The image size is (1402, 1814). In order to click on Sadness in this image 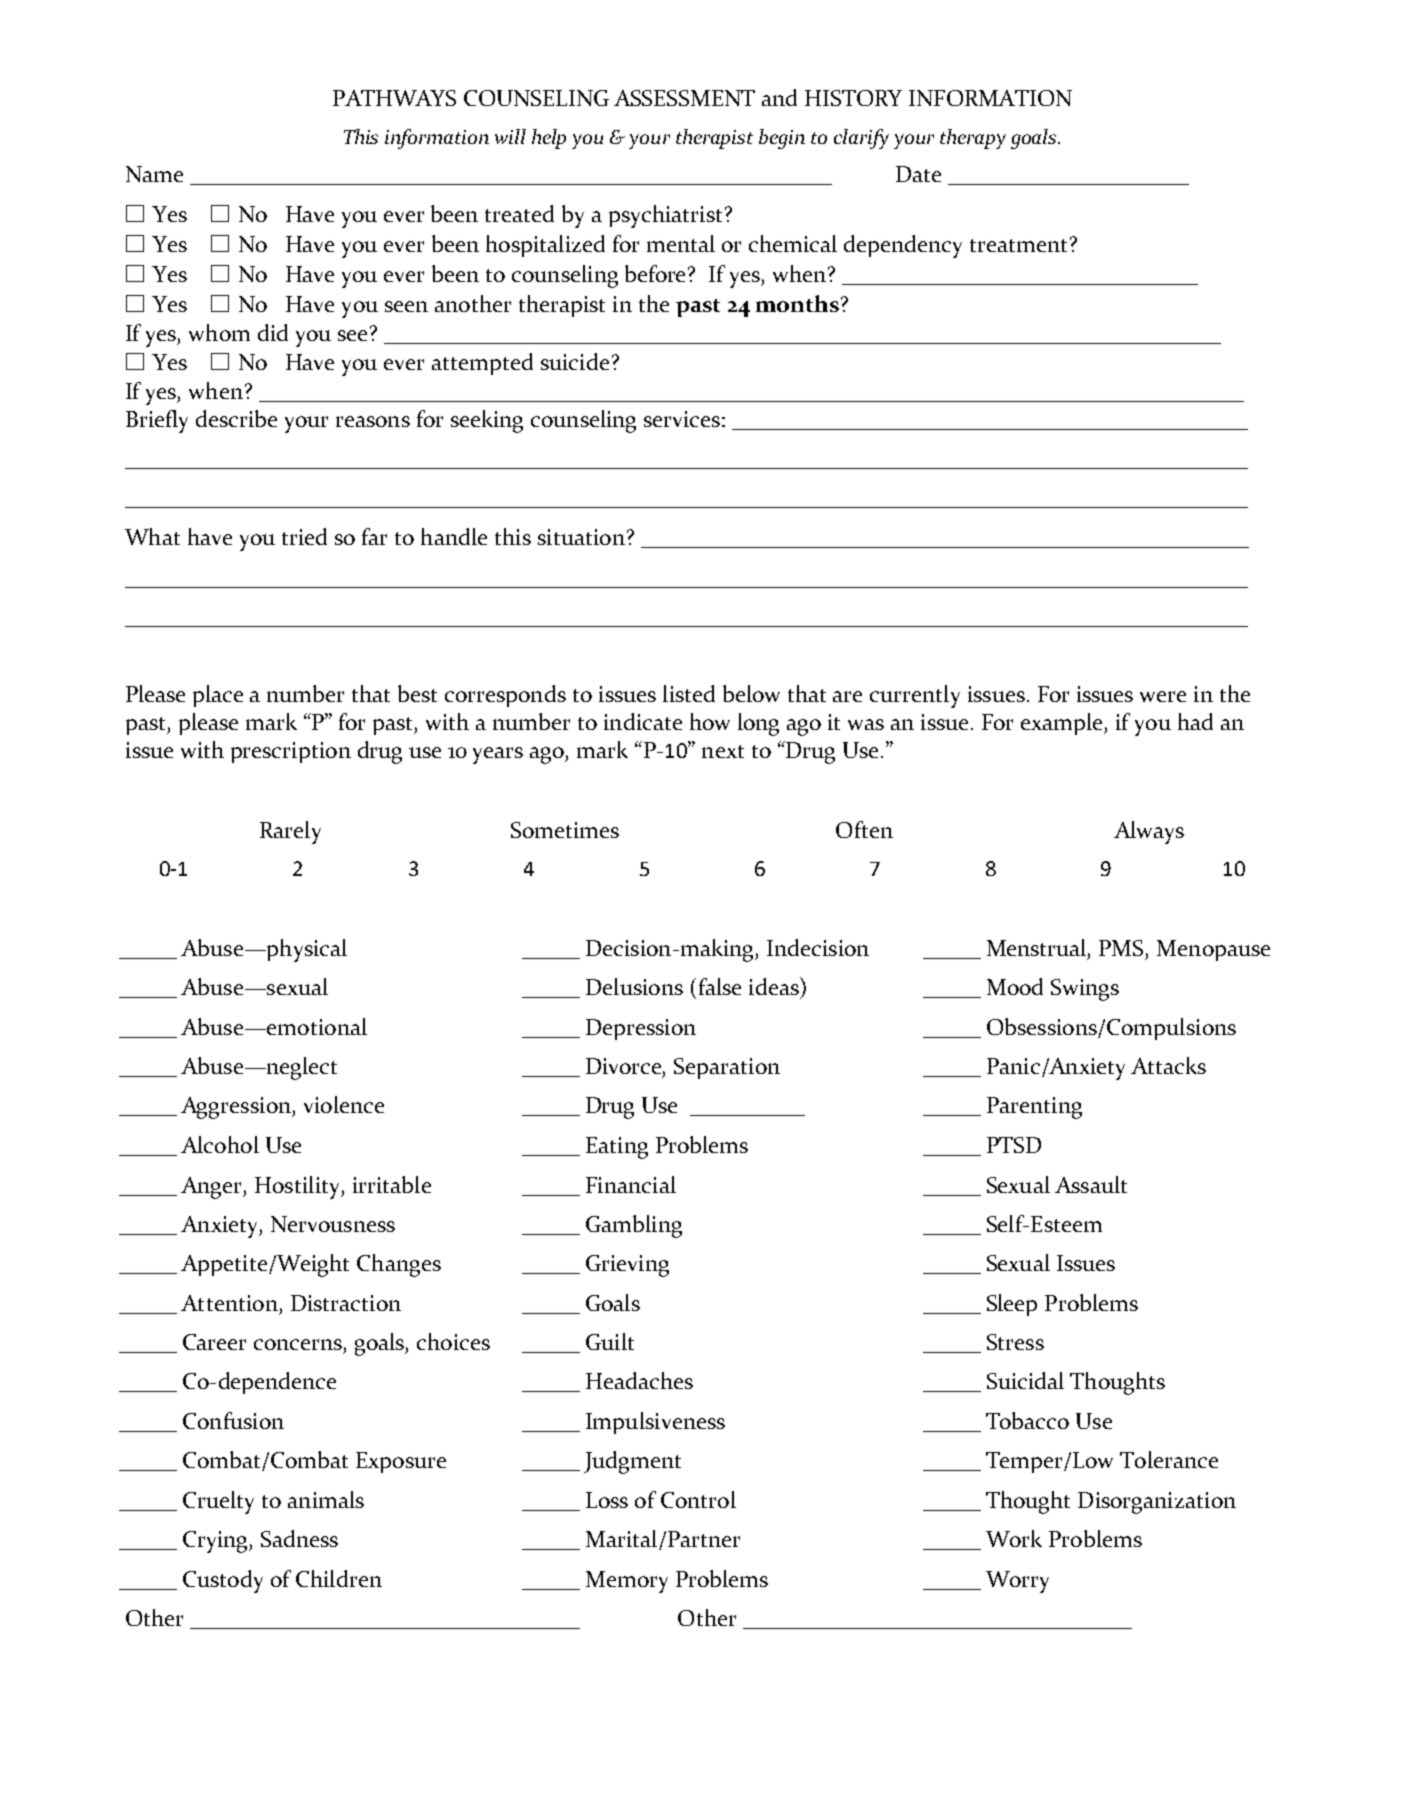, I will do `click(299, 1538)`.
